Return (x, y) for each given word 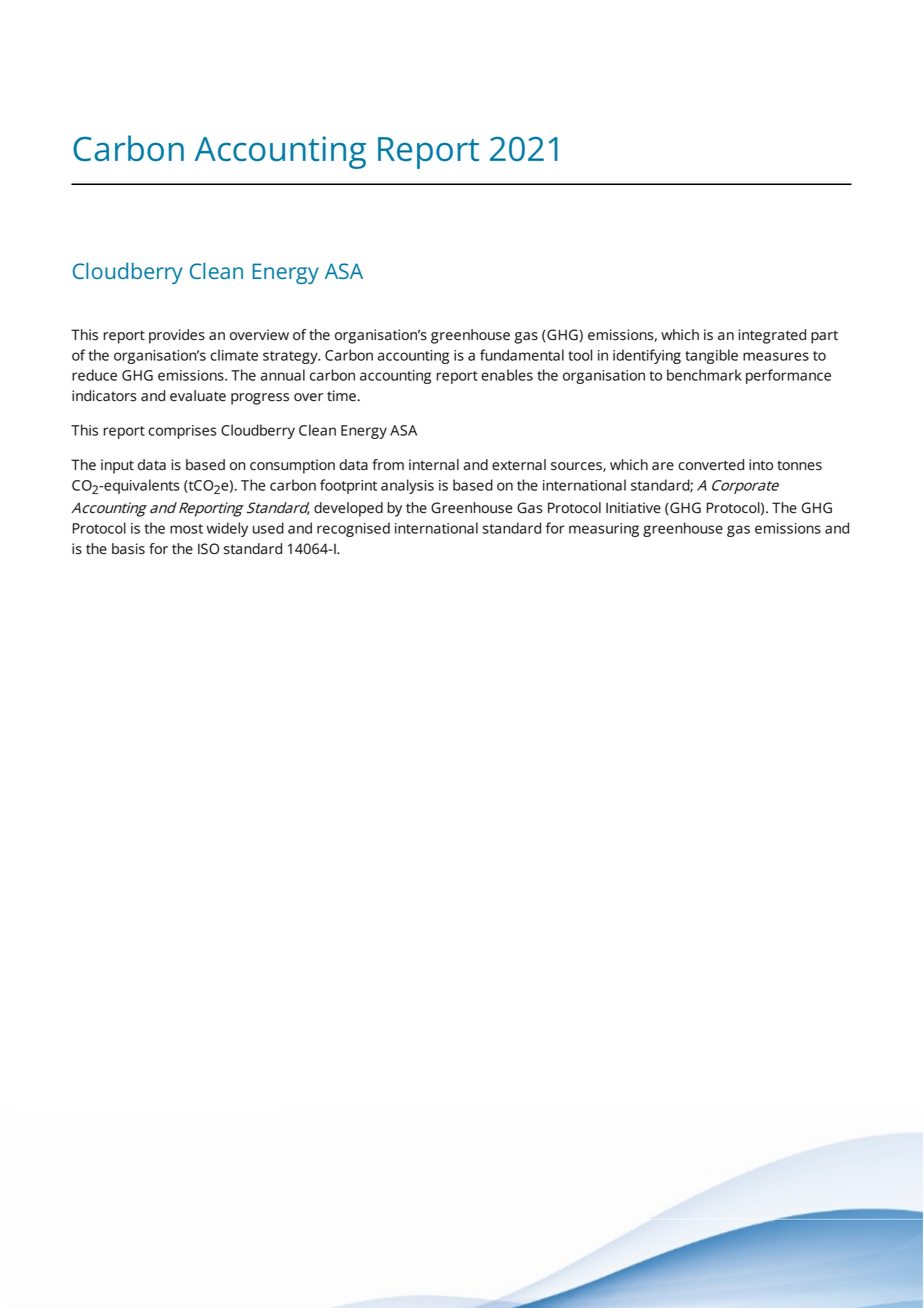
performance (788, 376)
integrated (772, 336)
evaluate (198, 396)
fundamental (522, 355)
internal (434, 465)
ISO (208, 549)
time (341, 396)
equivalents (141, 486)
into (761, 465)
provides (177, 336)
